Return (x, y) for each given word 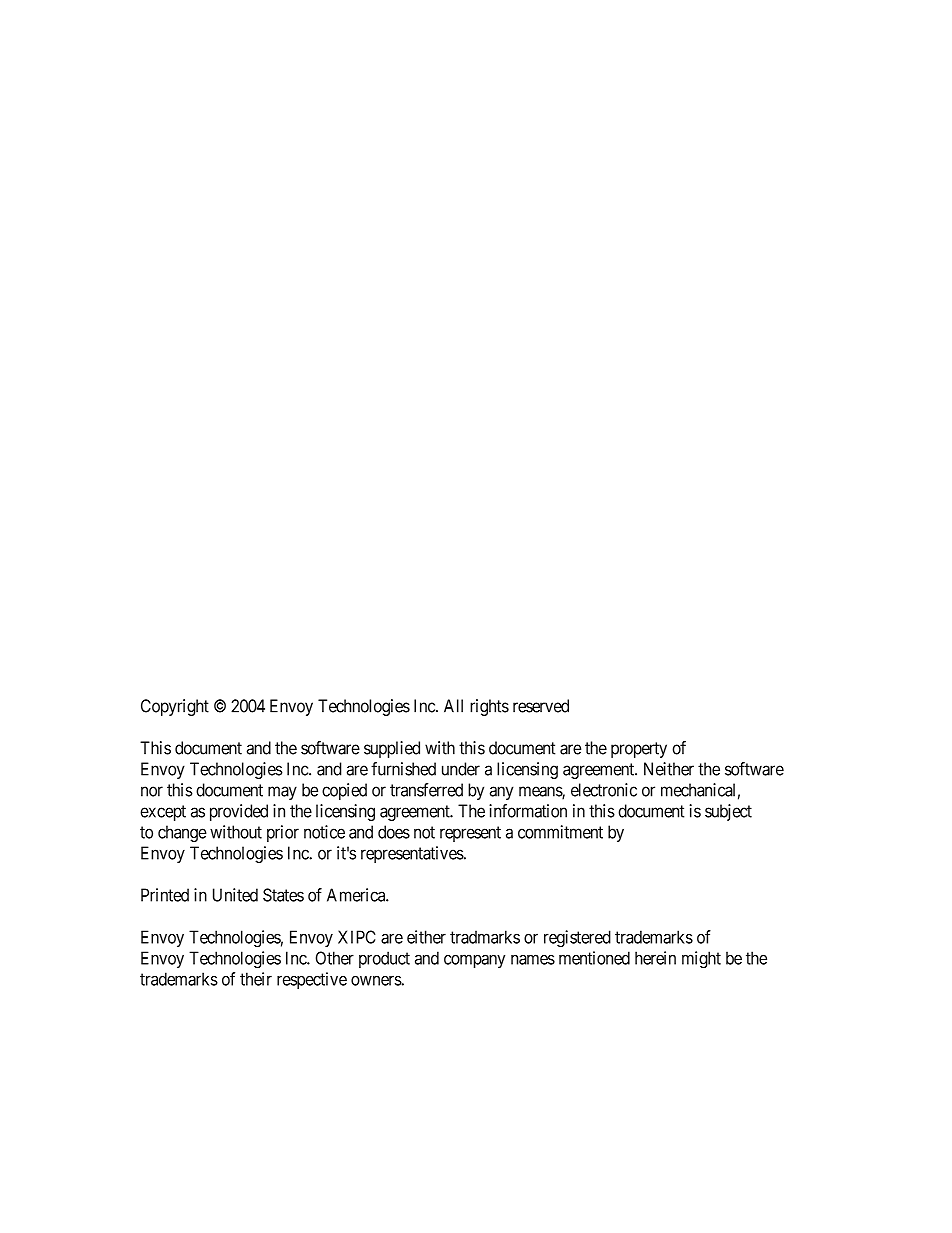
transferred (426, 790)
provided (239, 812)
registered (577, 939)
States (283, 895)
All (453, 706)
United (235, 895)
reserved (541, 706)
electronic (604, 790)
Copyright (175, 707)
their (256, 979)
